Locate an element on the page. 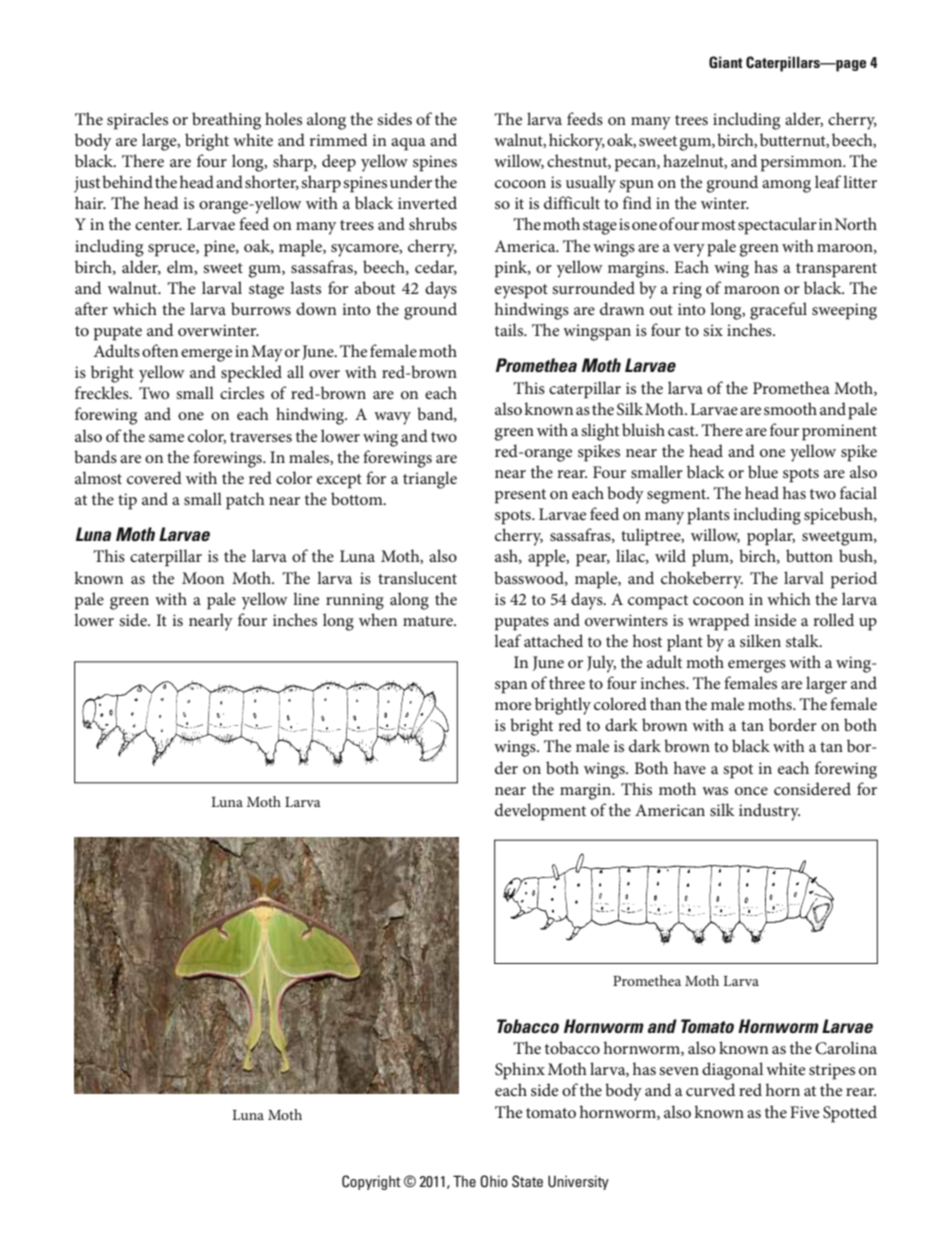  Moon is located at coordinates (203, 578).
